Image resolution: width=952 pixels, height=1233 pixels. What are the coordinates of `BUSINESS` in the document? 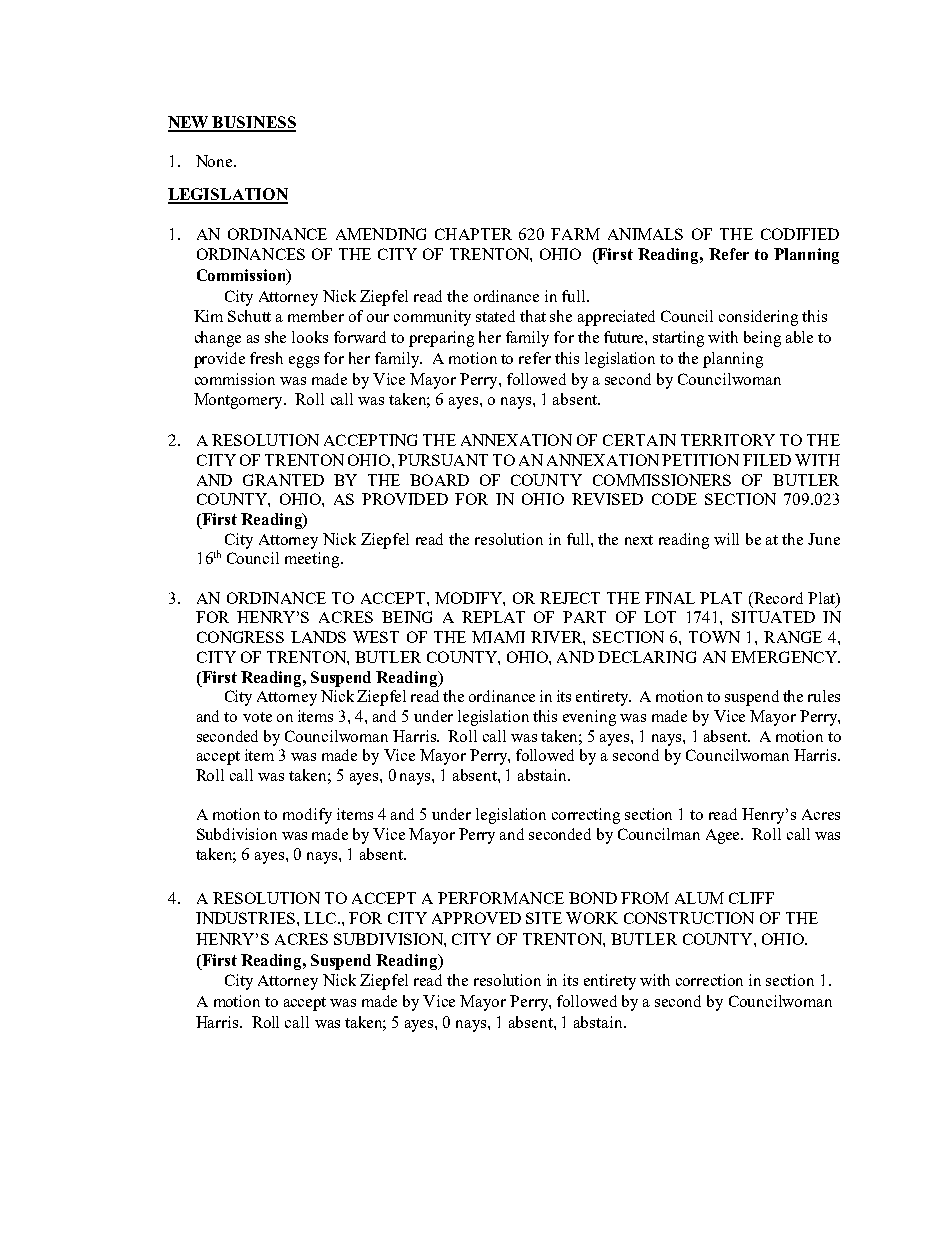 It's located at (253, 123).
